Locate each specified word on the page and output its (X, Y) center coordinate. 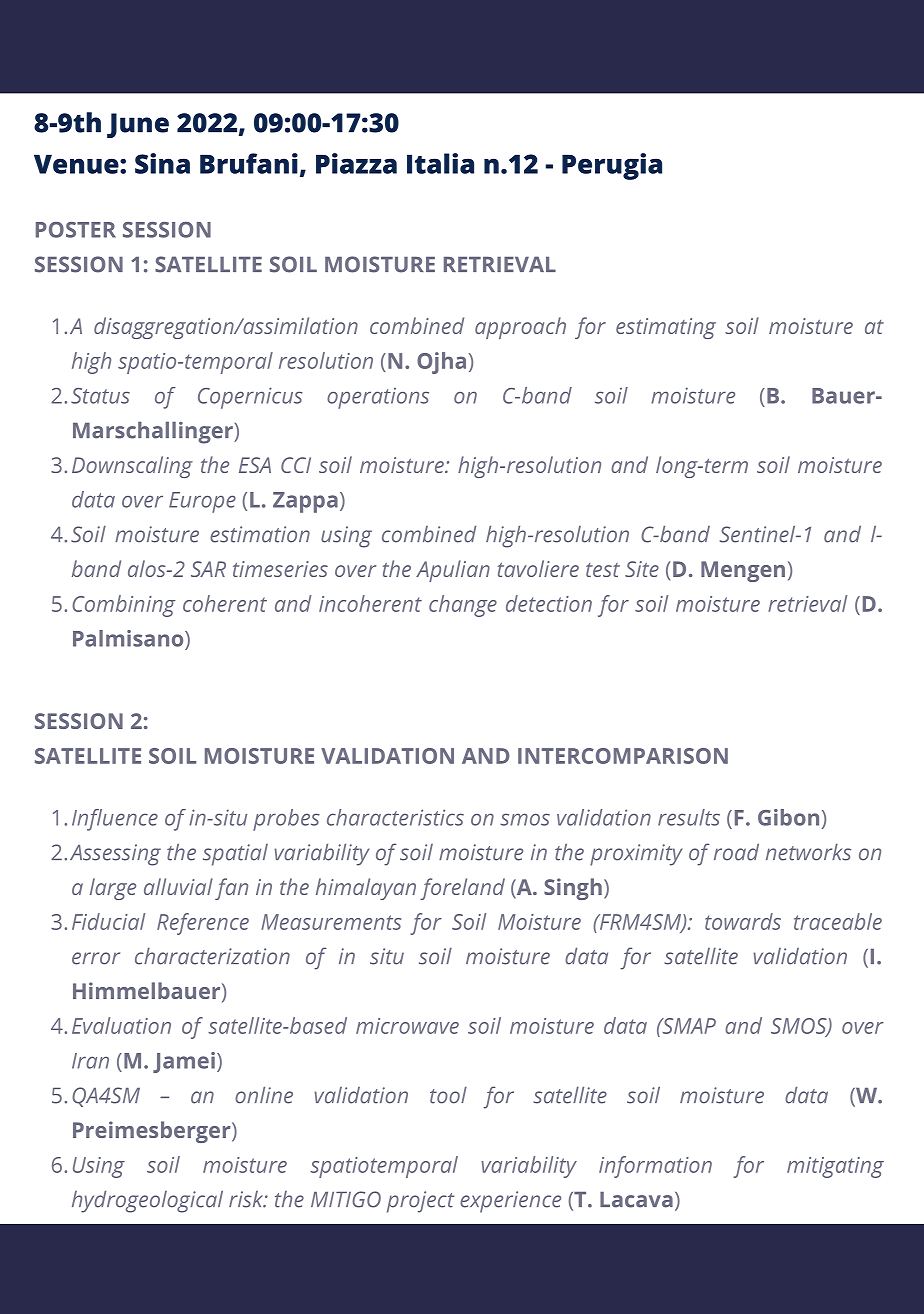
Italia (440, 163)
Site (642, 569)
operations (378, 398)
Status (100, 396)
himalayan (366, 889)
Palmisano (129, 638)
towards (743, 921)
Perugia (612, 166)
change (463, 606)
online (264, 1095)
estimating (666, 328)
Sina (162, 163)
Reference (203, 924)
